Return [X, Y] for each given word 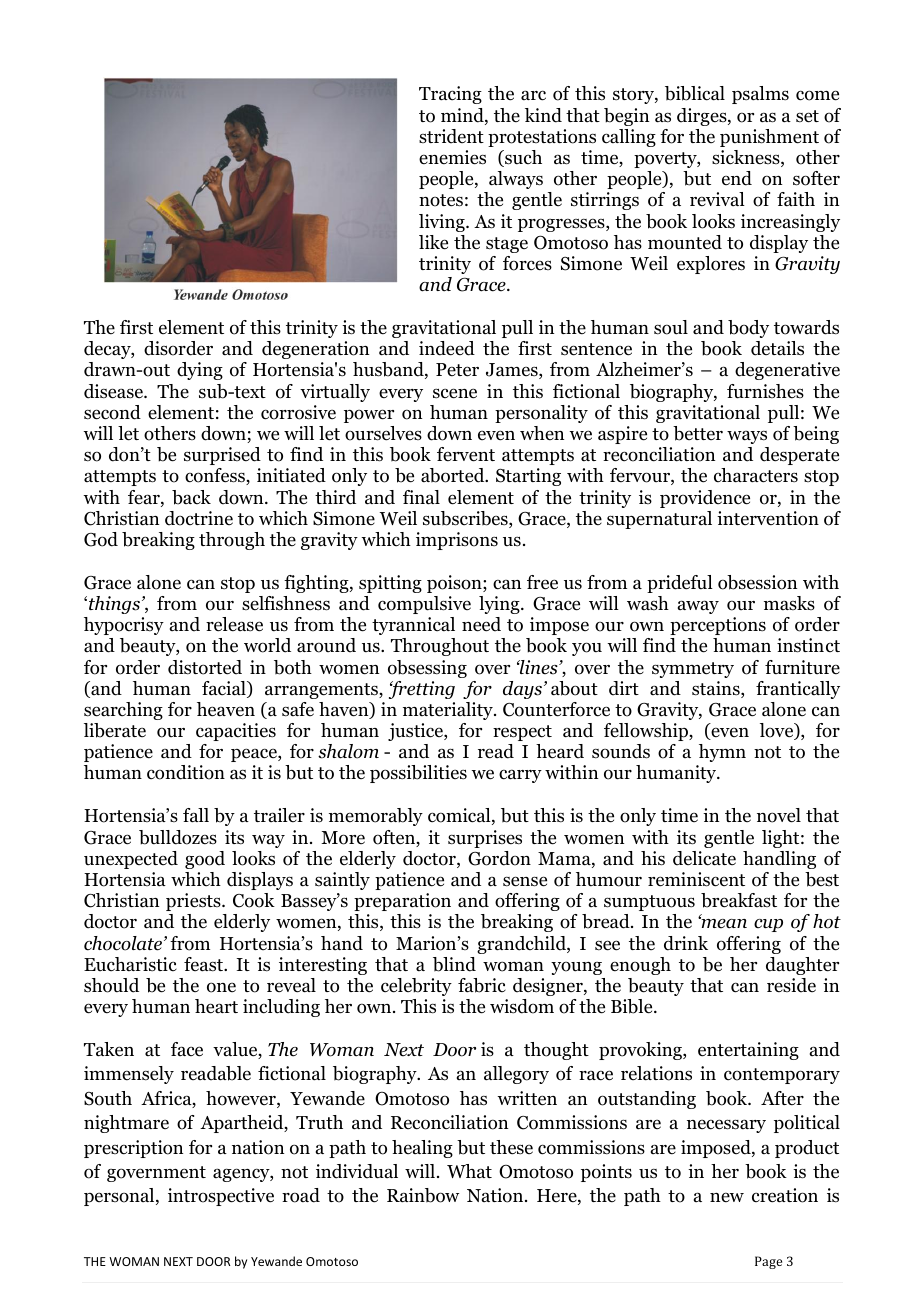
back [191, 497]
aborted [454, 475]
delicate [704, 858]
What [469, 1171]
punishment [769, 138]
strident [451, 136]
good [205, 860]
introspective [221, 1197]
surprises [485, 839]
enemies [452, 157]
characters [756, 475]
